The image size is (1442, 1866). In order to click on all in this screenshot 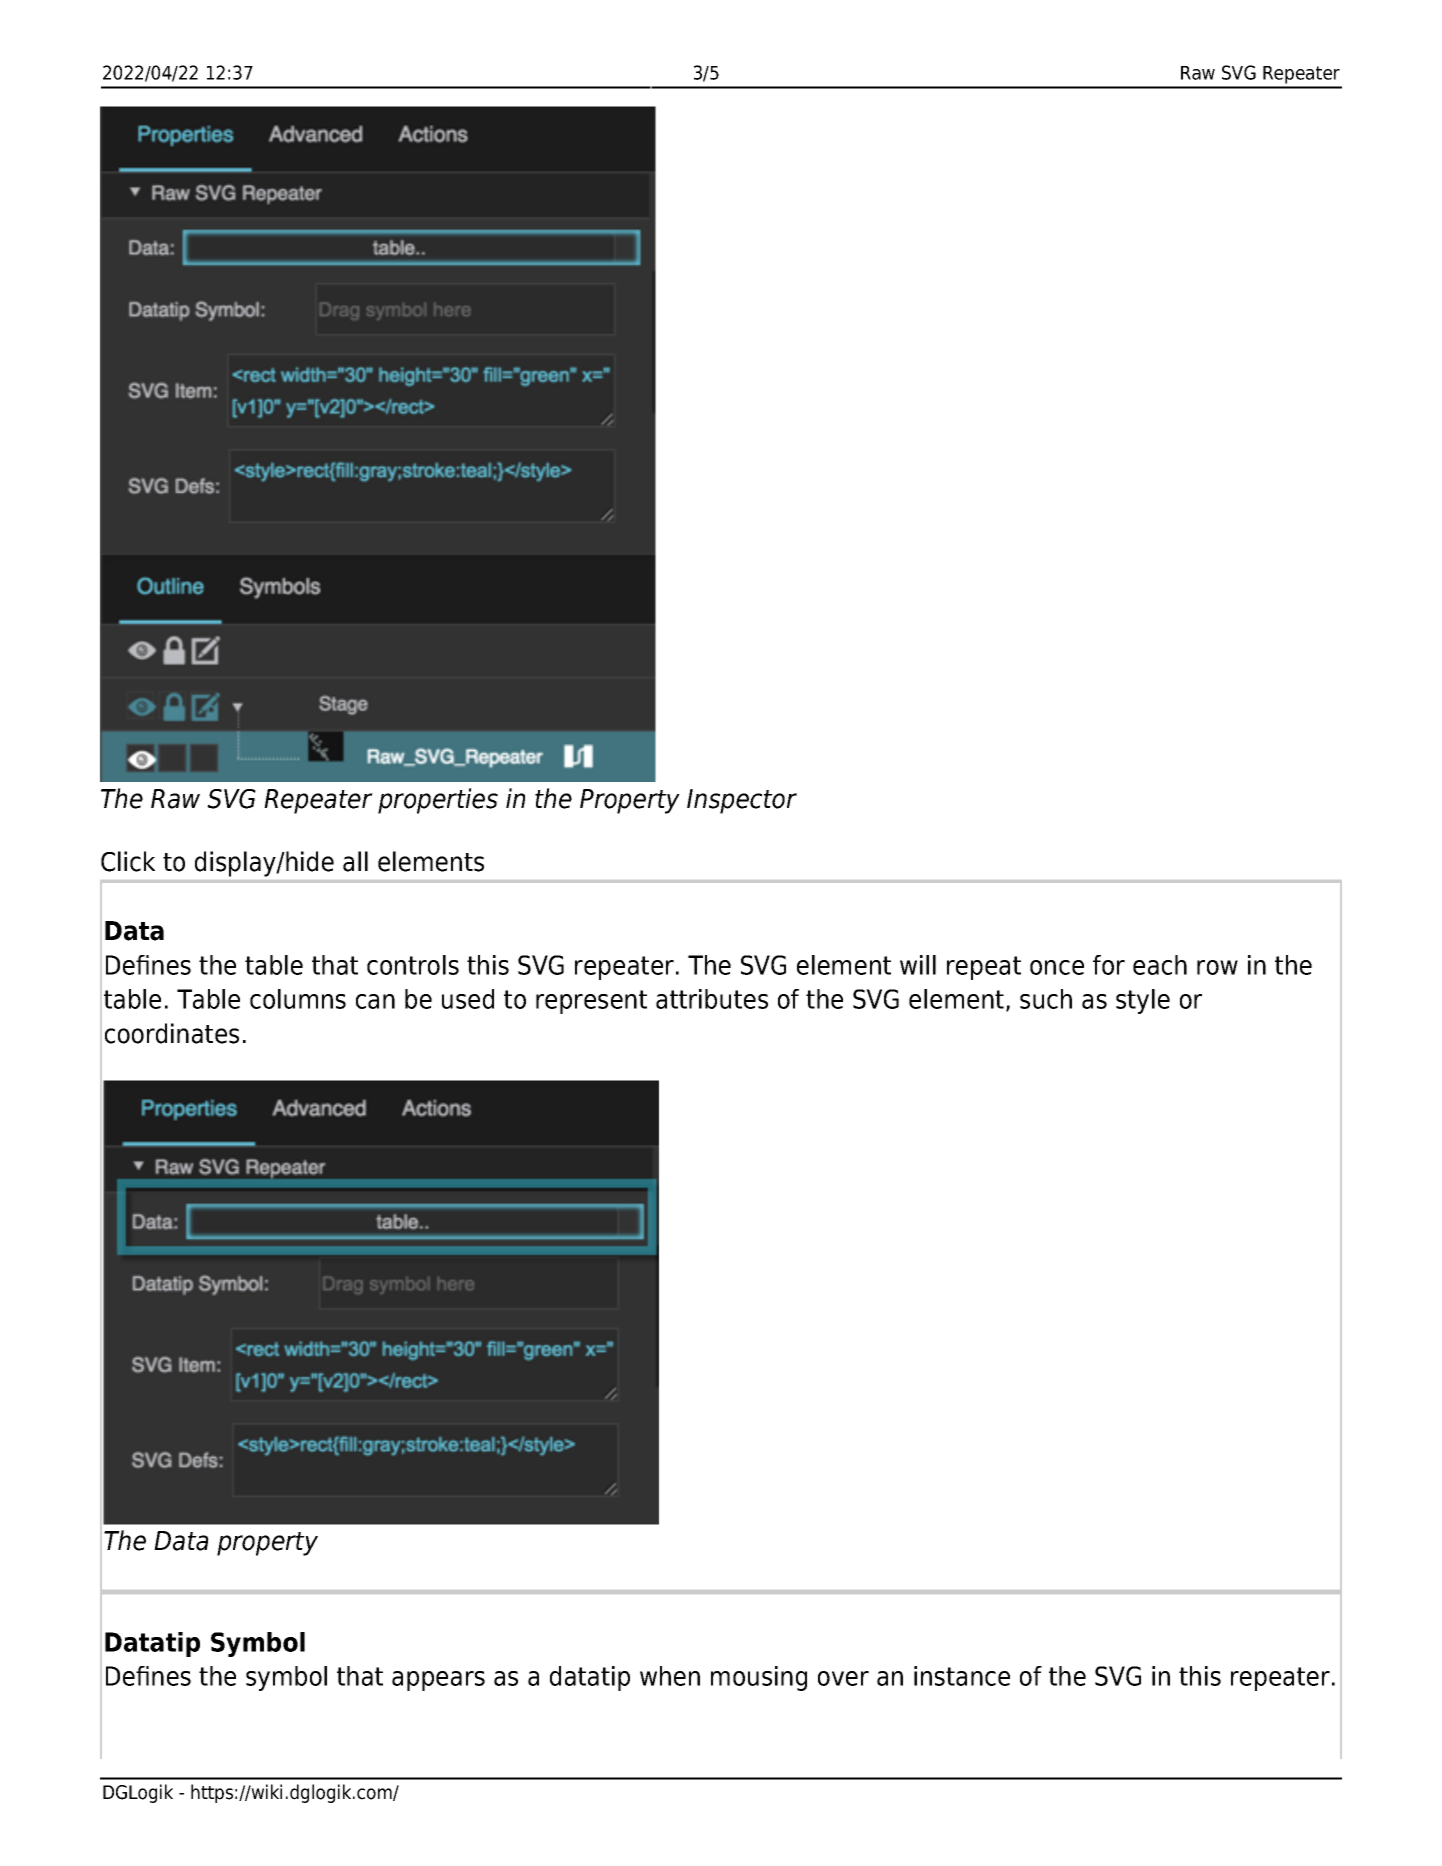, I will do `click(355, 861)`.
